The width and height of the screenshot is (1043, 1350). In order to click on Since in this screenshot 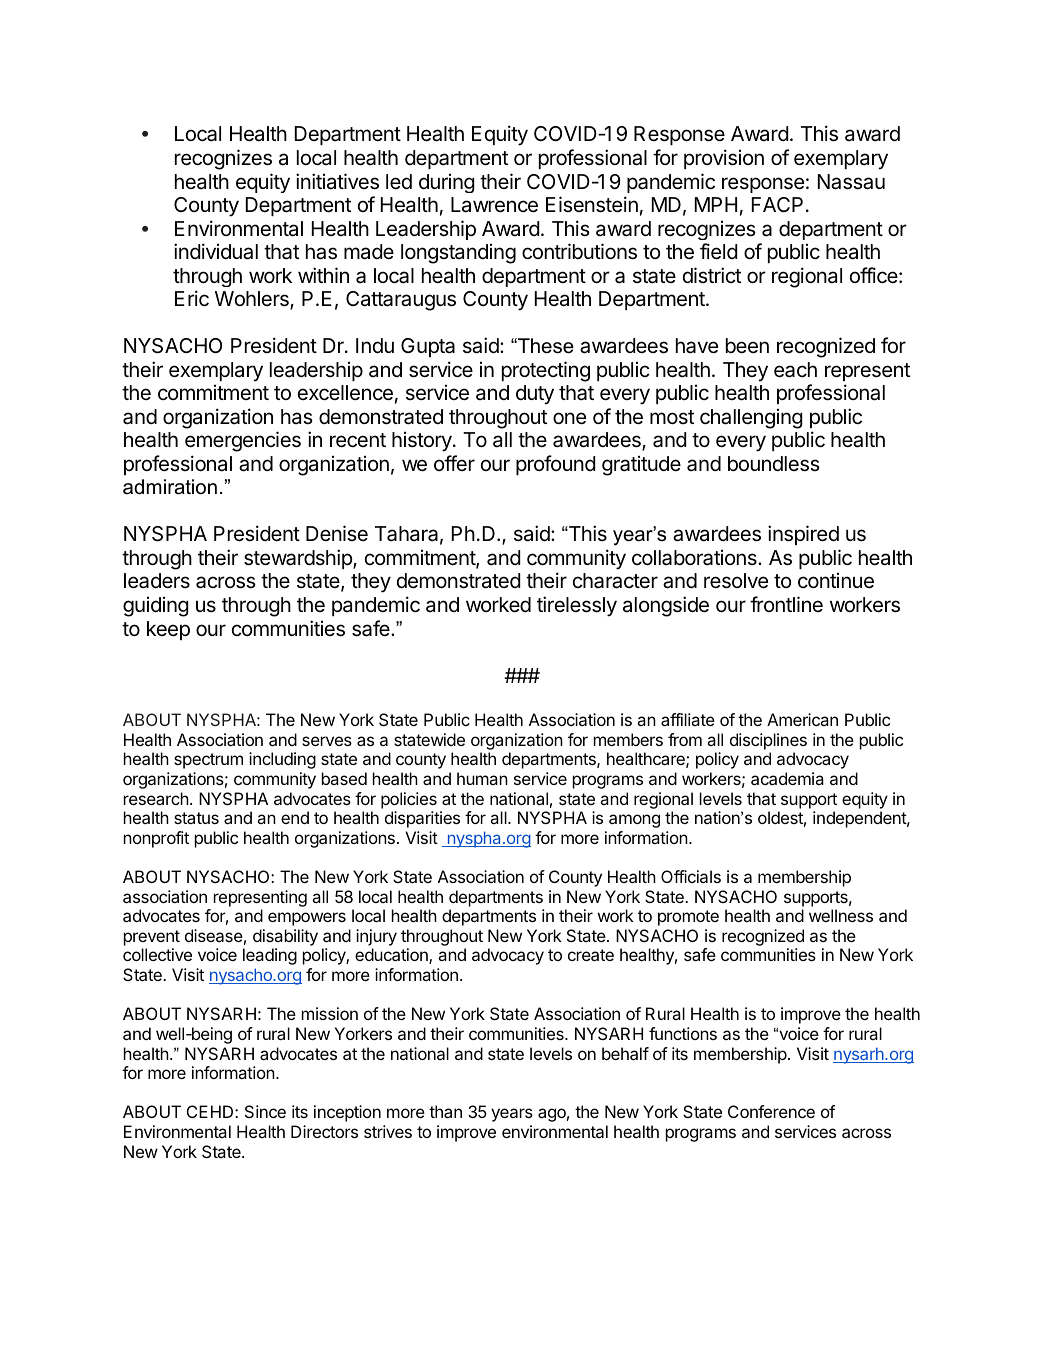, I will do `click(265, 1111)`.
